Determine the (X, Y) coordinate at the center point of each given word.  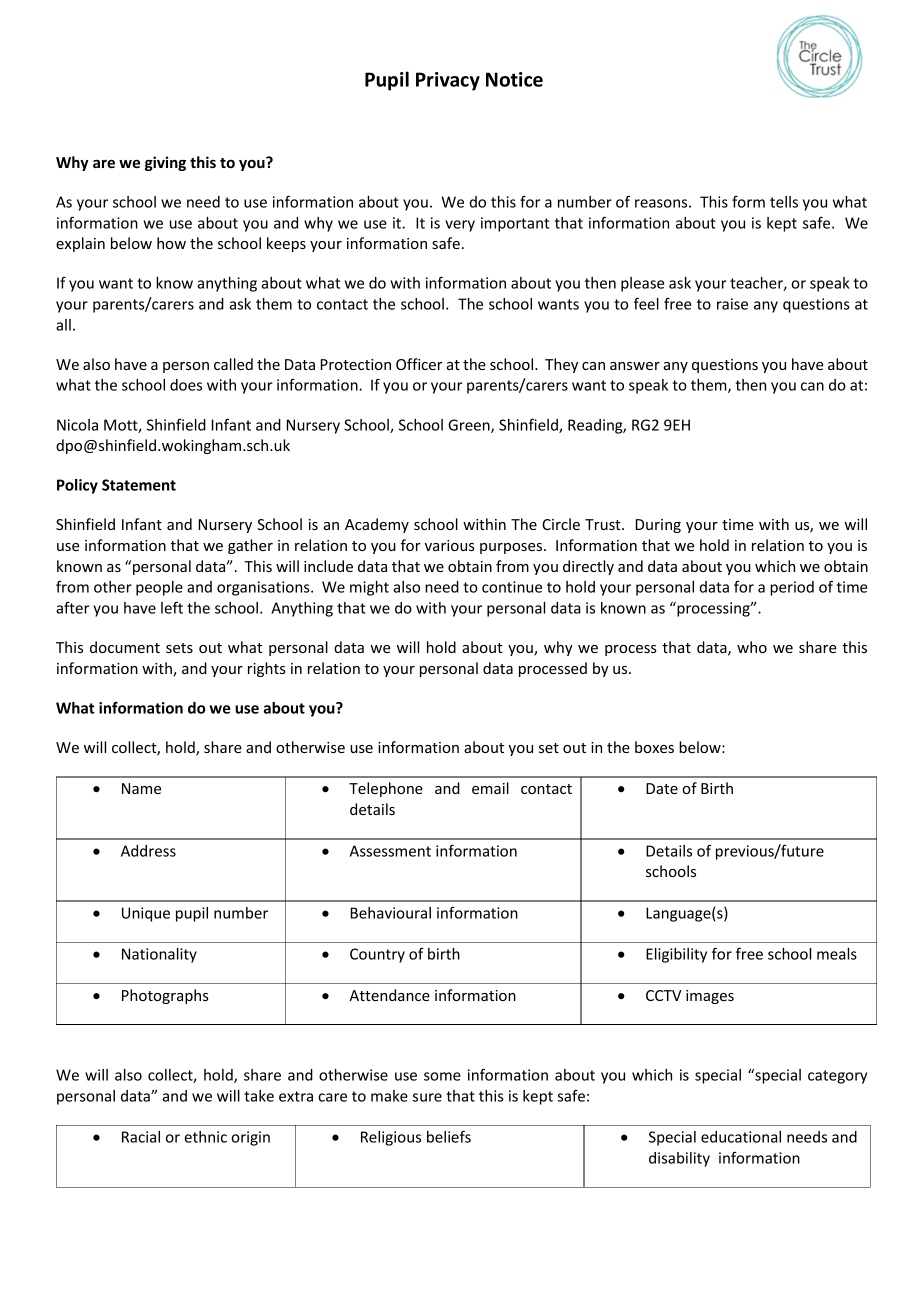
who (752, 647)
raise (732, 304)
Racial (141, 1137)
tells (784, 202)
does (186, 385)
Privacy (448, 81)
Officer (419, 364)
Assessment (390, 851)
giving (165, 163)
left (172, 607)
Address (148, 851)
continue (512, 587)
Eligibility (676, 955)
